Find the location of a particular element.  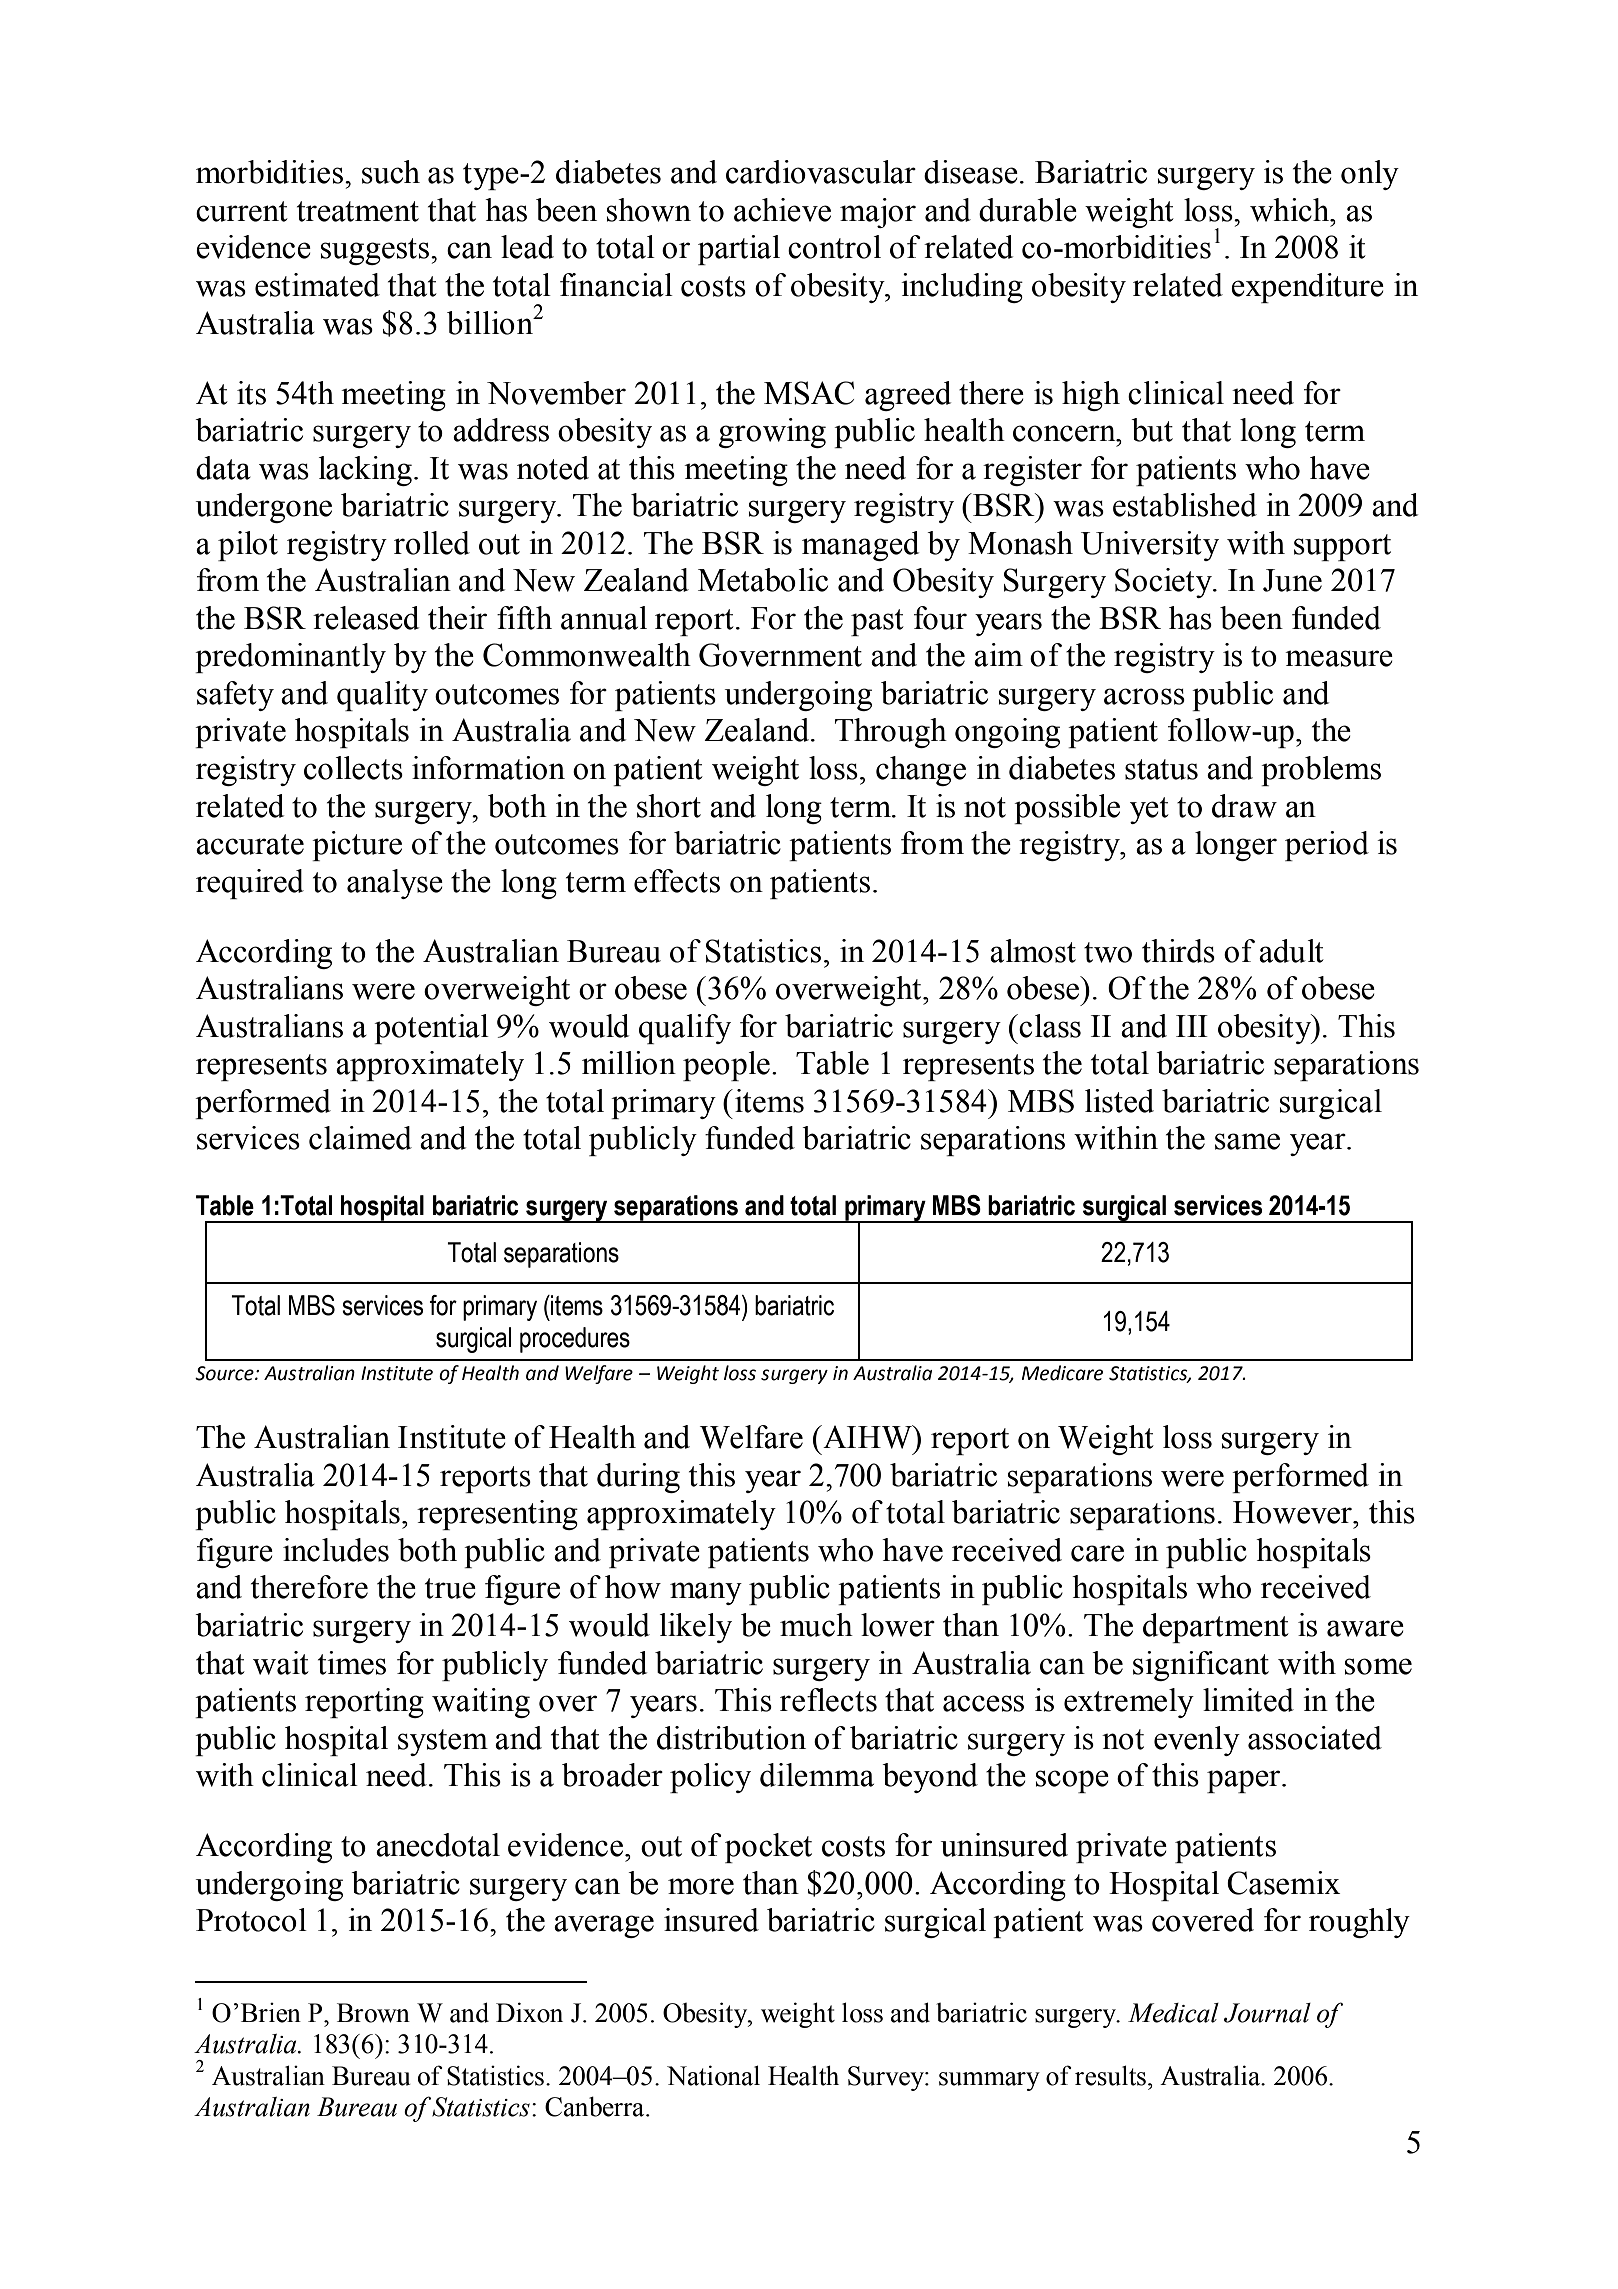

Source is located at coordinates (225, 1373).
